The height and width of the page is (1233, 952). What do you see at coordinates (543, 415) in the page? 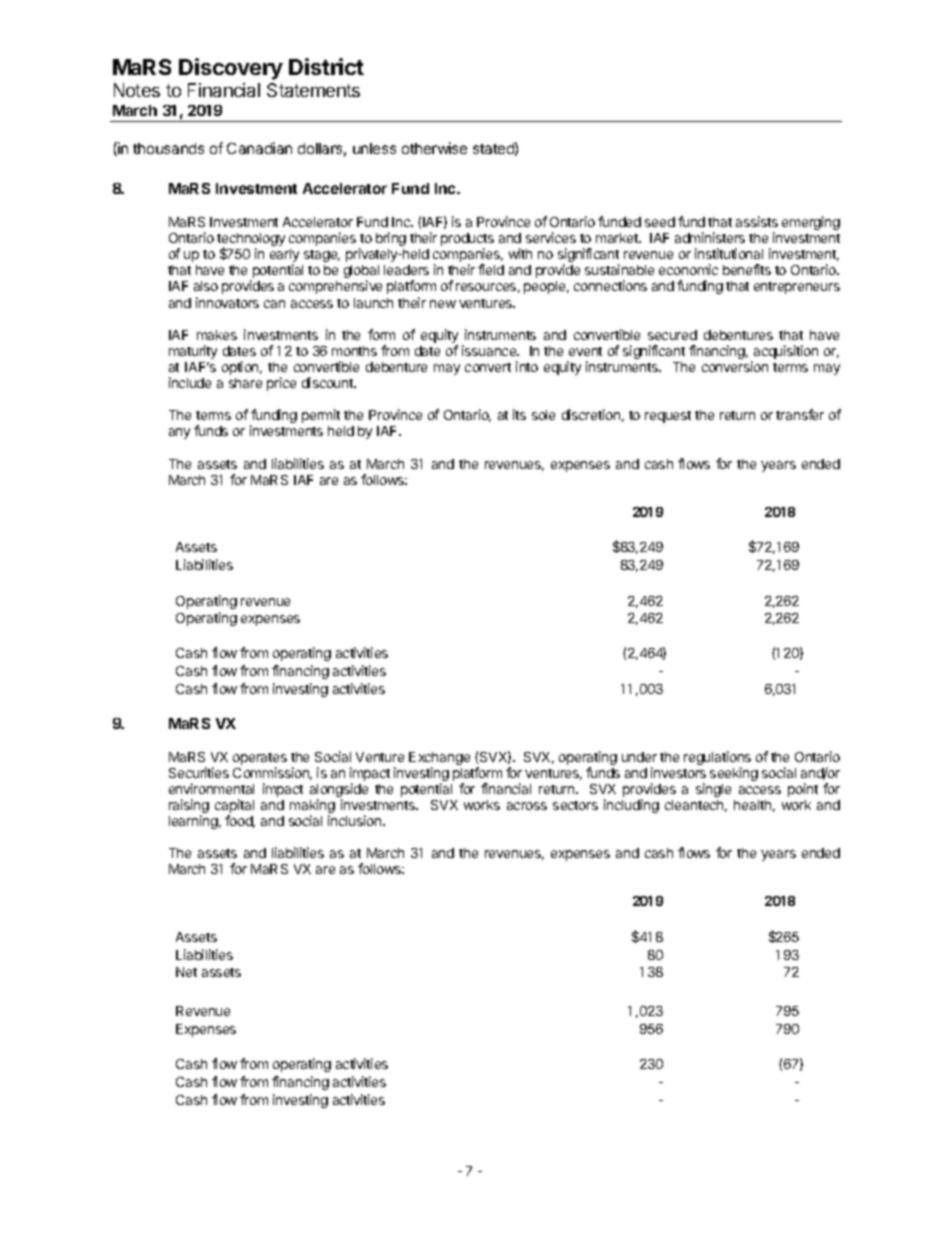
I see `sole` at bounding box center [543, 415].
